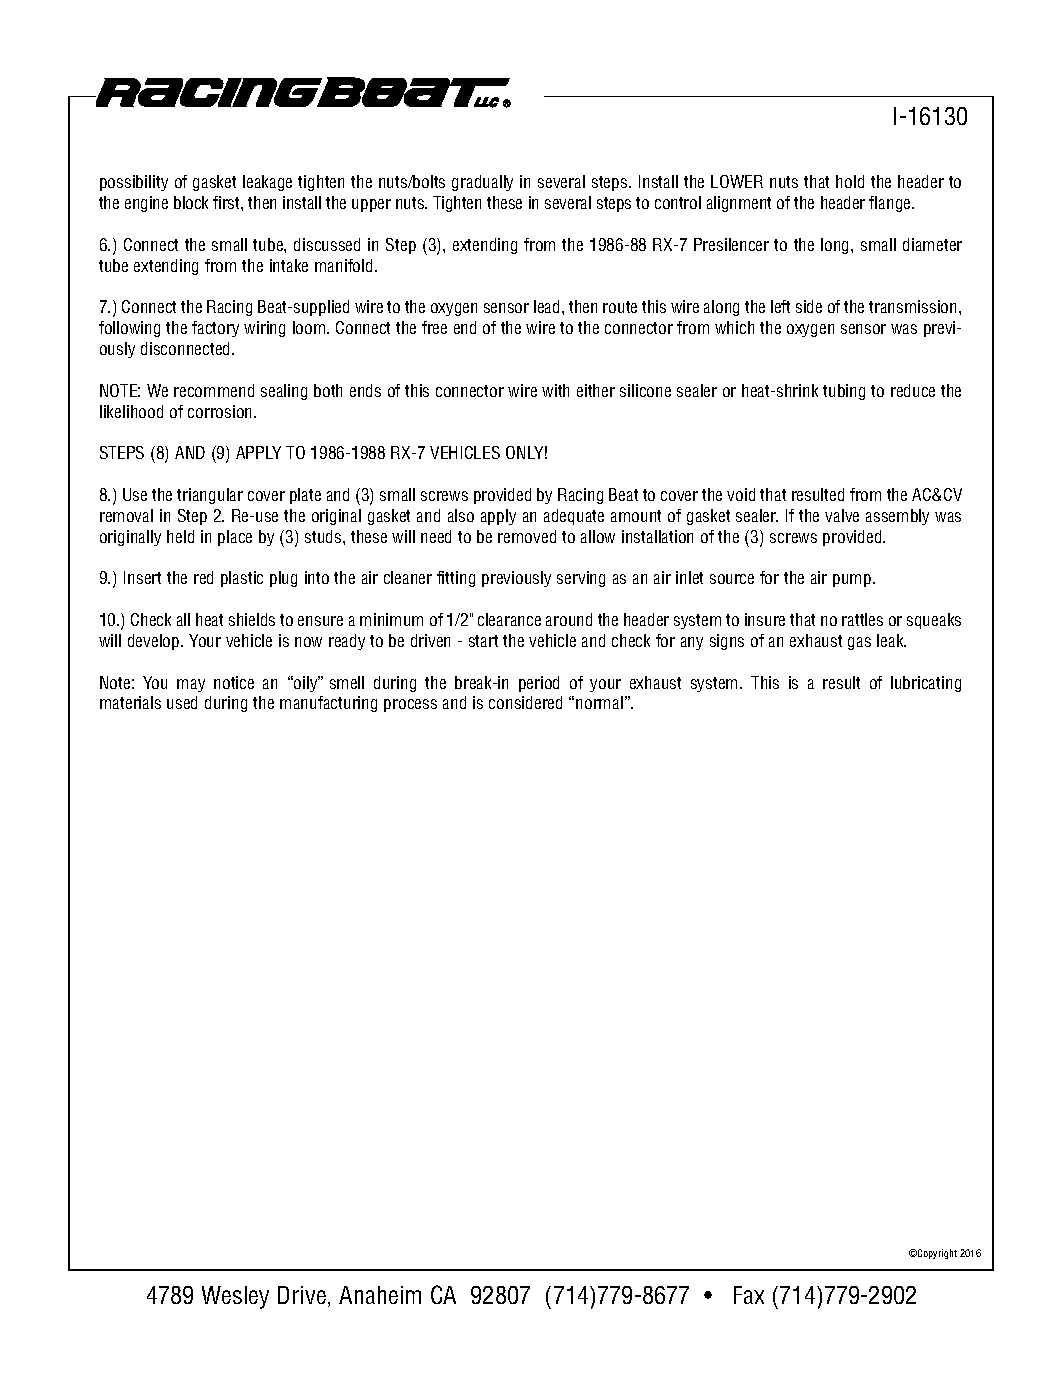 This page has width=1064, height=1376. Describe the element at coordinates (599, 702) in the page. I see `normal` at that location.
